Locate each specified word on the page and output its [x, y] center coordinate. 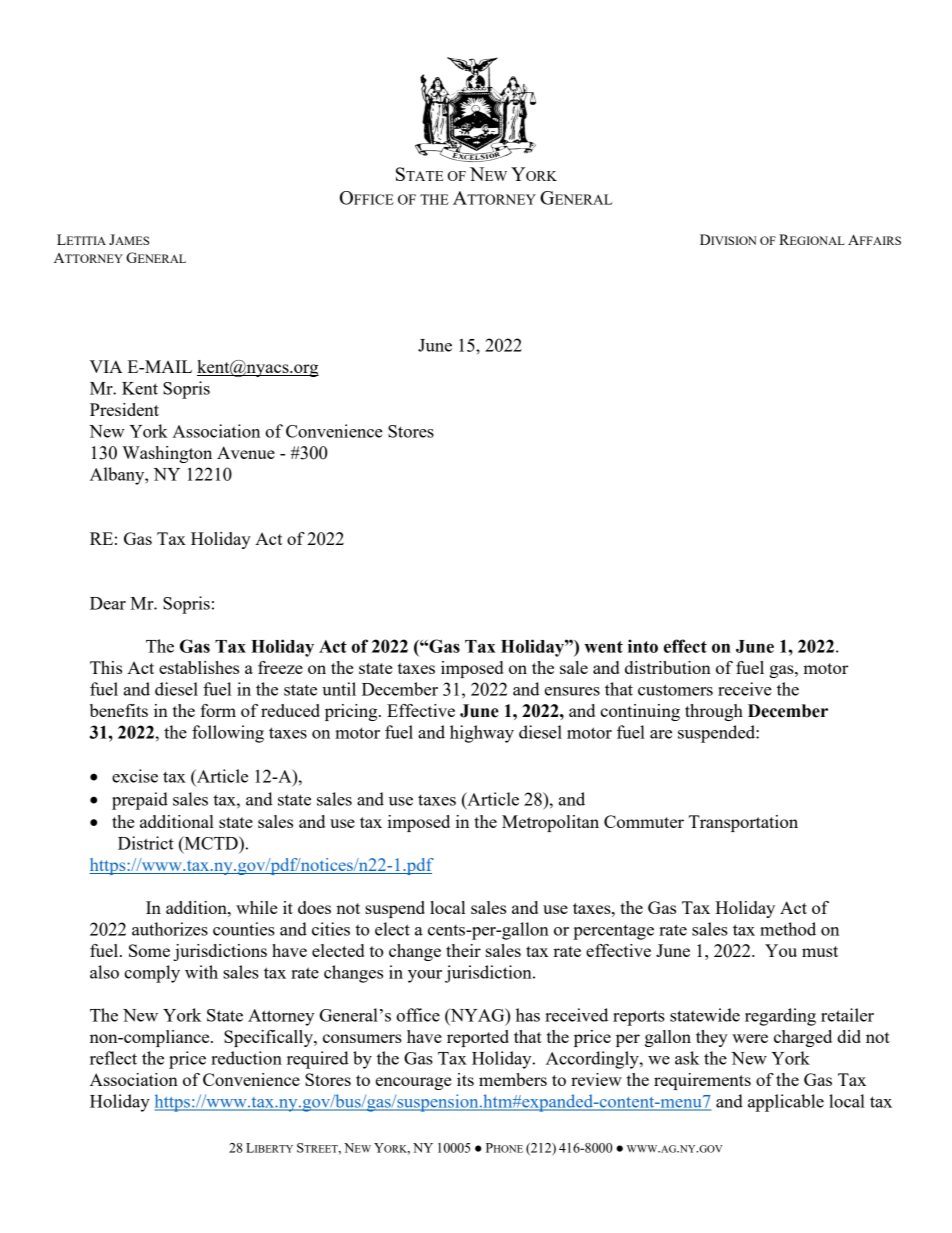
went [603, 647]
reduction [246, 1058]
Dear [108, 603]
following [228, 734]
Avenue [246, 452]
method [788, 929]
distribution [668, 667]
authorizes [170, 929]
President [124, 409]
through [714, 712]
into [643, 646]
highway [482, 734]
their [463, 950]
